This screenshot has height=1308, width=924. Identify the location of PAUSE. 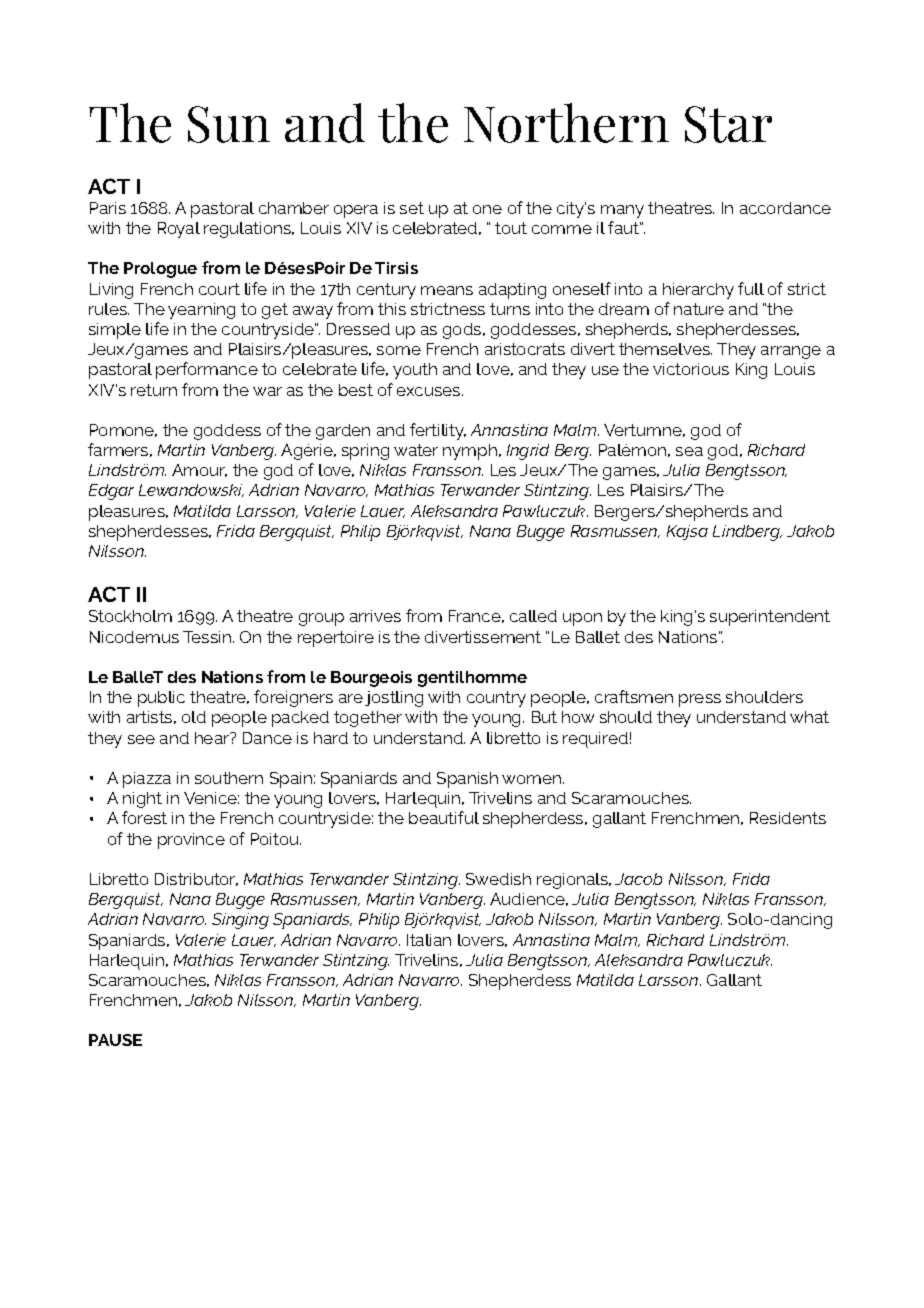
(115, 1040).
